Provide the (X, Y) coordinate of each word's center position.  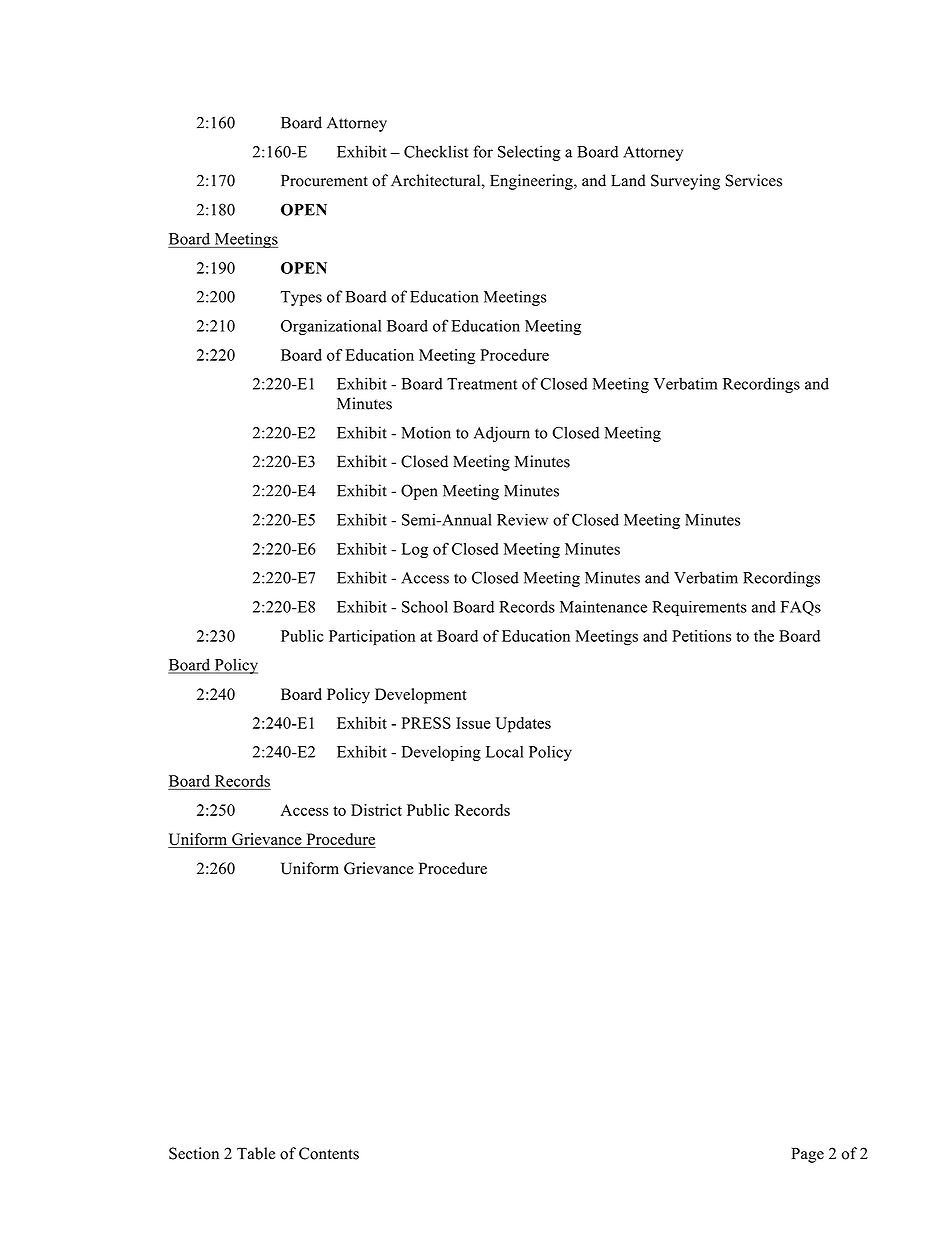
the (764, 636)
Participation (372, 637)
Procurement (324, 181)
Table (256, 1153)
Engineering (532, 182)
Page (808, 1155)
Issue (473, 723)
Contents (329, 1153)
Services (754, 180)
